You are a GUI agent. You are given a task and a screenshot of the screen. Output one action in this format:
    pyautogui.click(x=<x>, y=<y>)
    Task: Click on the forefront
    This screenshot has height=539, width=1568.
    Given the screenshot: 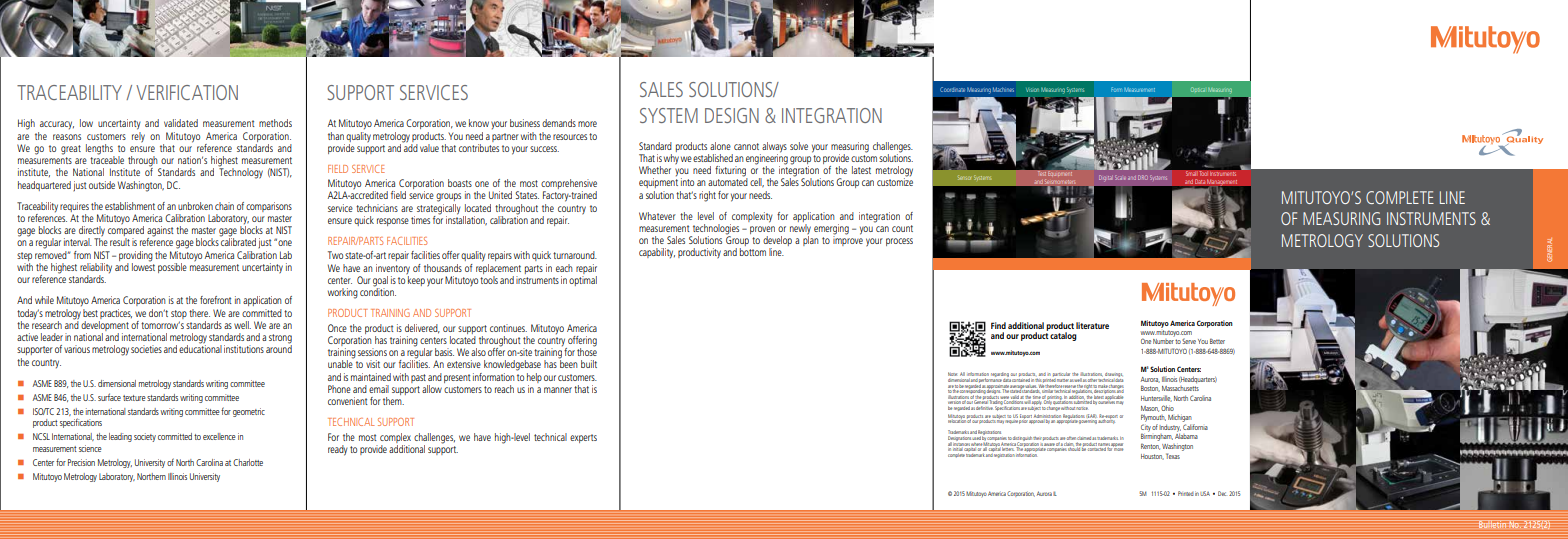 What is the action you would take?
    pyautogui.click(x=216, y=300)
